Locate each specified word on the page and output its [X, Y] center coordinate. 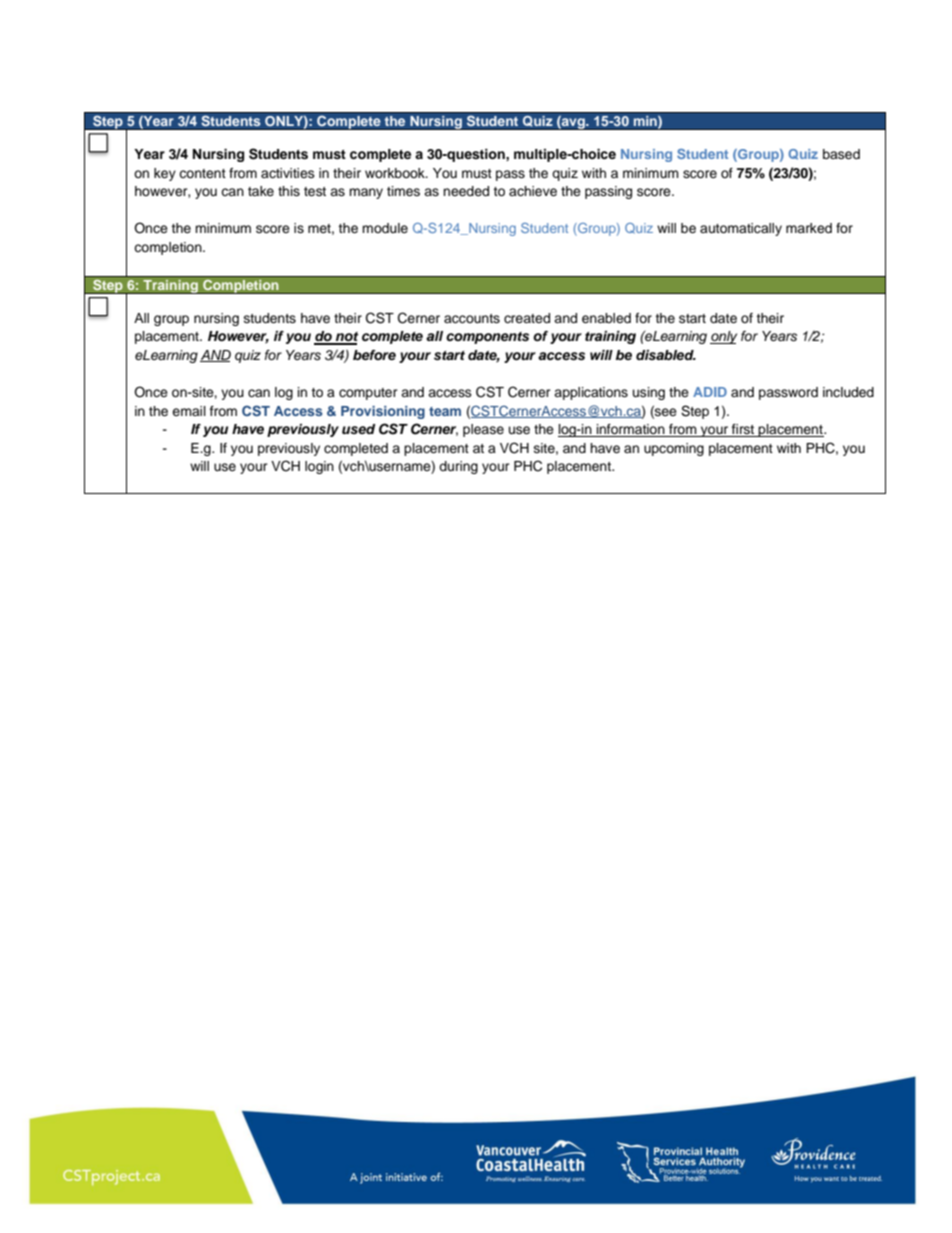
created [527, 318]
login [319, 467]
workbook [396, 173]
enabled [606, 318]
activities [288, 173]
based [841, 154]
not [346, 338]
